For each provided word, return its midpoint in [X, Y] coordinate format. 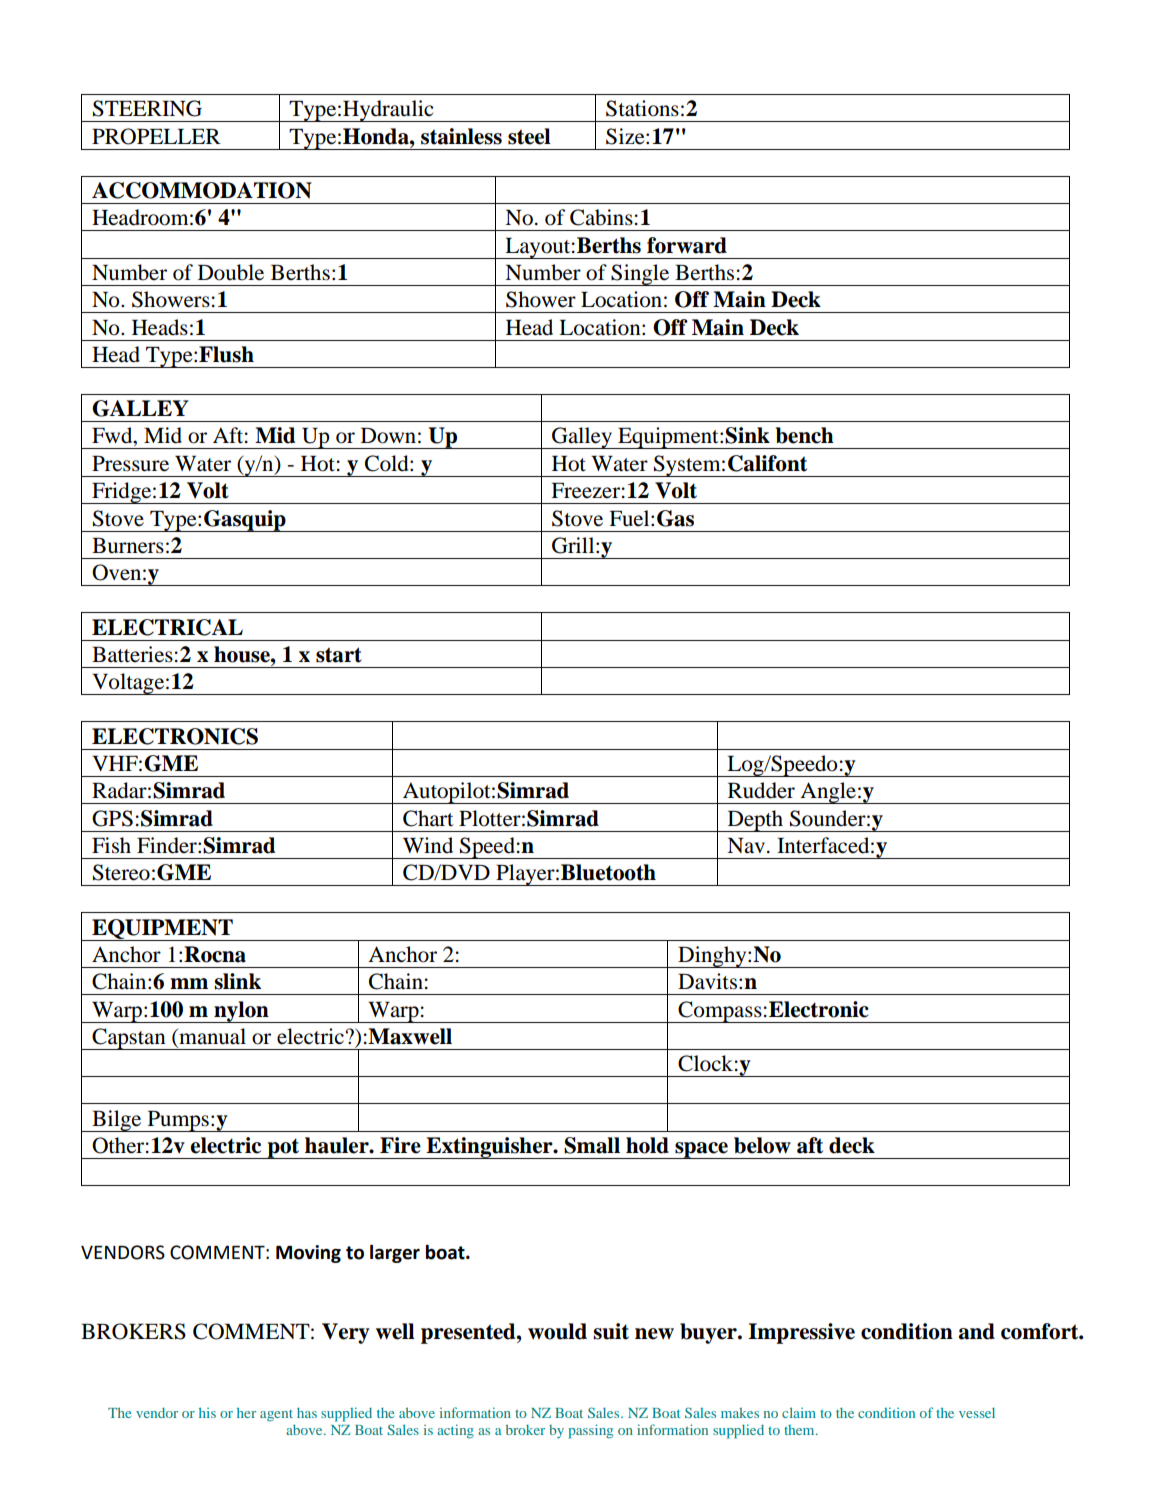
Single [640, 275]
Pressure [130, 464]
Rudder [761, 790]
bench [805, 435]
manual [211, 1037]
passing [590, 1431]
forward [687, 245]
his [207, 1412]
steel [529, 136]
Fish [111, 845]
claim [799, 1412]
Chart [428, 818]
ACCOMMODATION [202, 190]
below [762, 1145]
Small [592, 1145]
